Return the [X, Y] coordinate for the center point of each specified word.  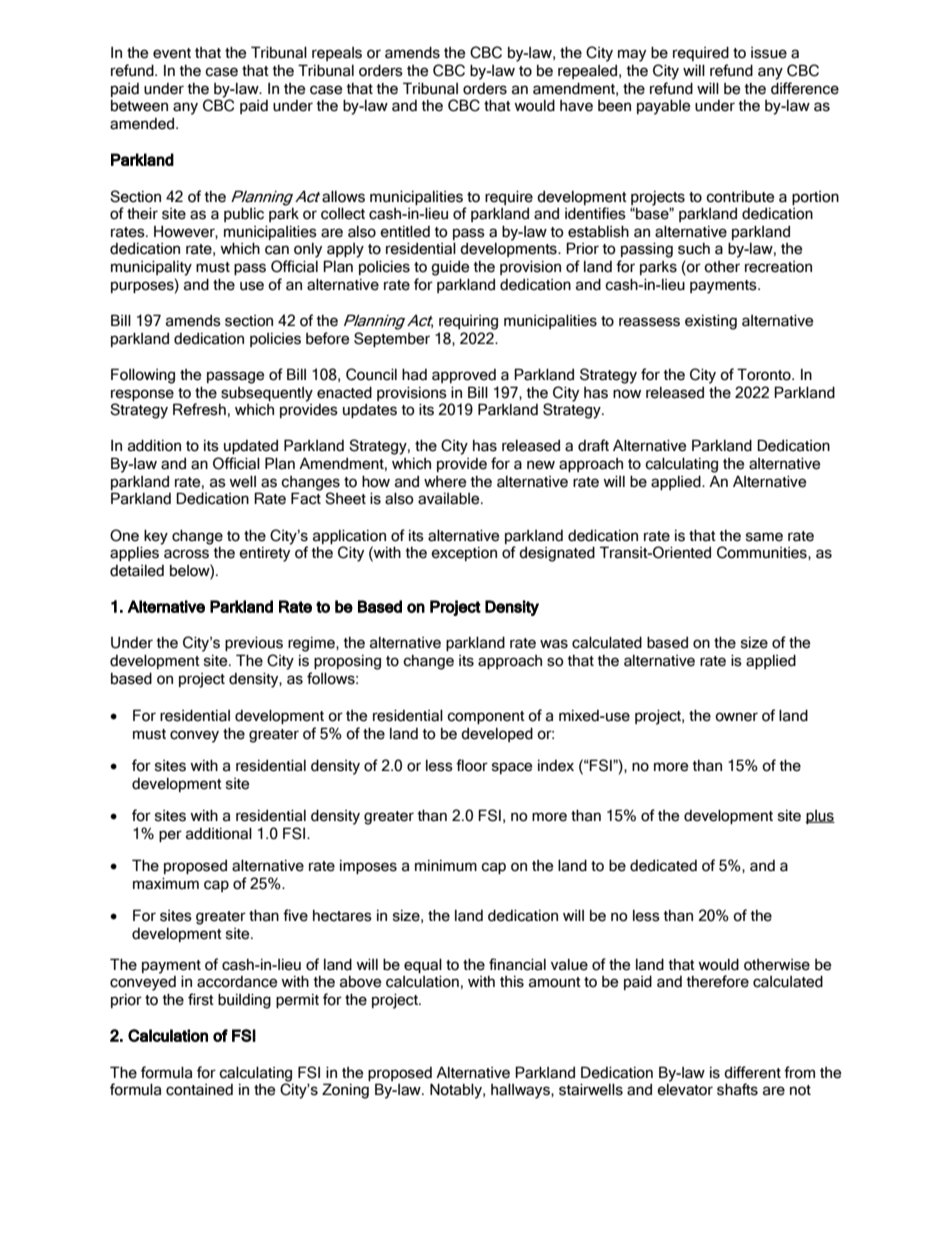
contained [199, 1090]
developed [497, 734]
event [172, 53]
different [752, 1072]
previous [254, 643]
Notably [457, 1091]
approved [464, 376]
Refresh [199, 409]
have [576, 106]
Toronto [765, 374]
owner [736, 717]
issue [769, 53]
